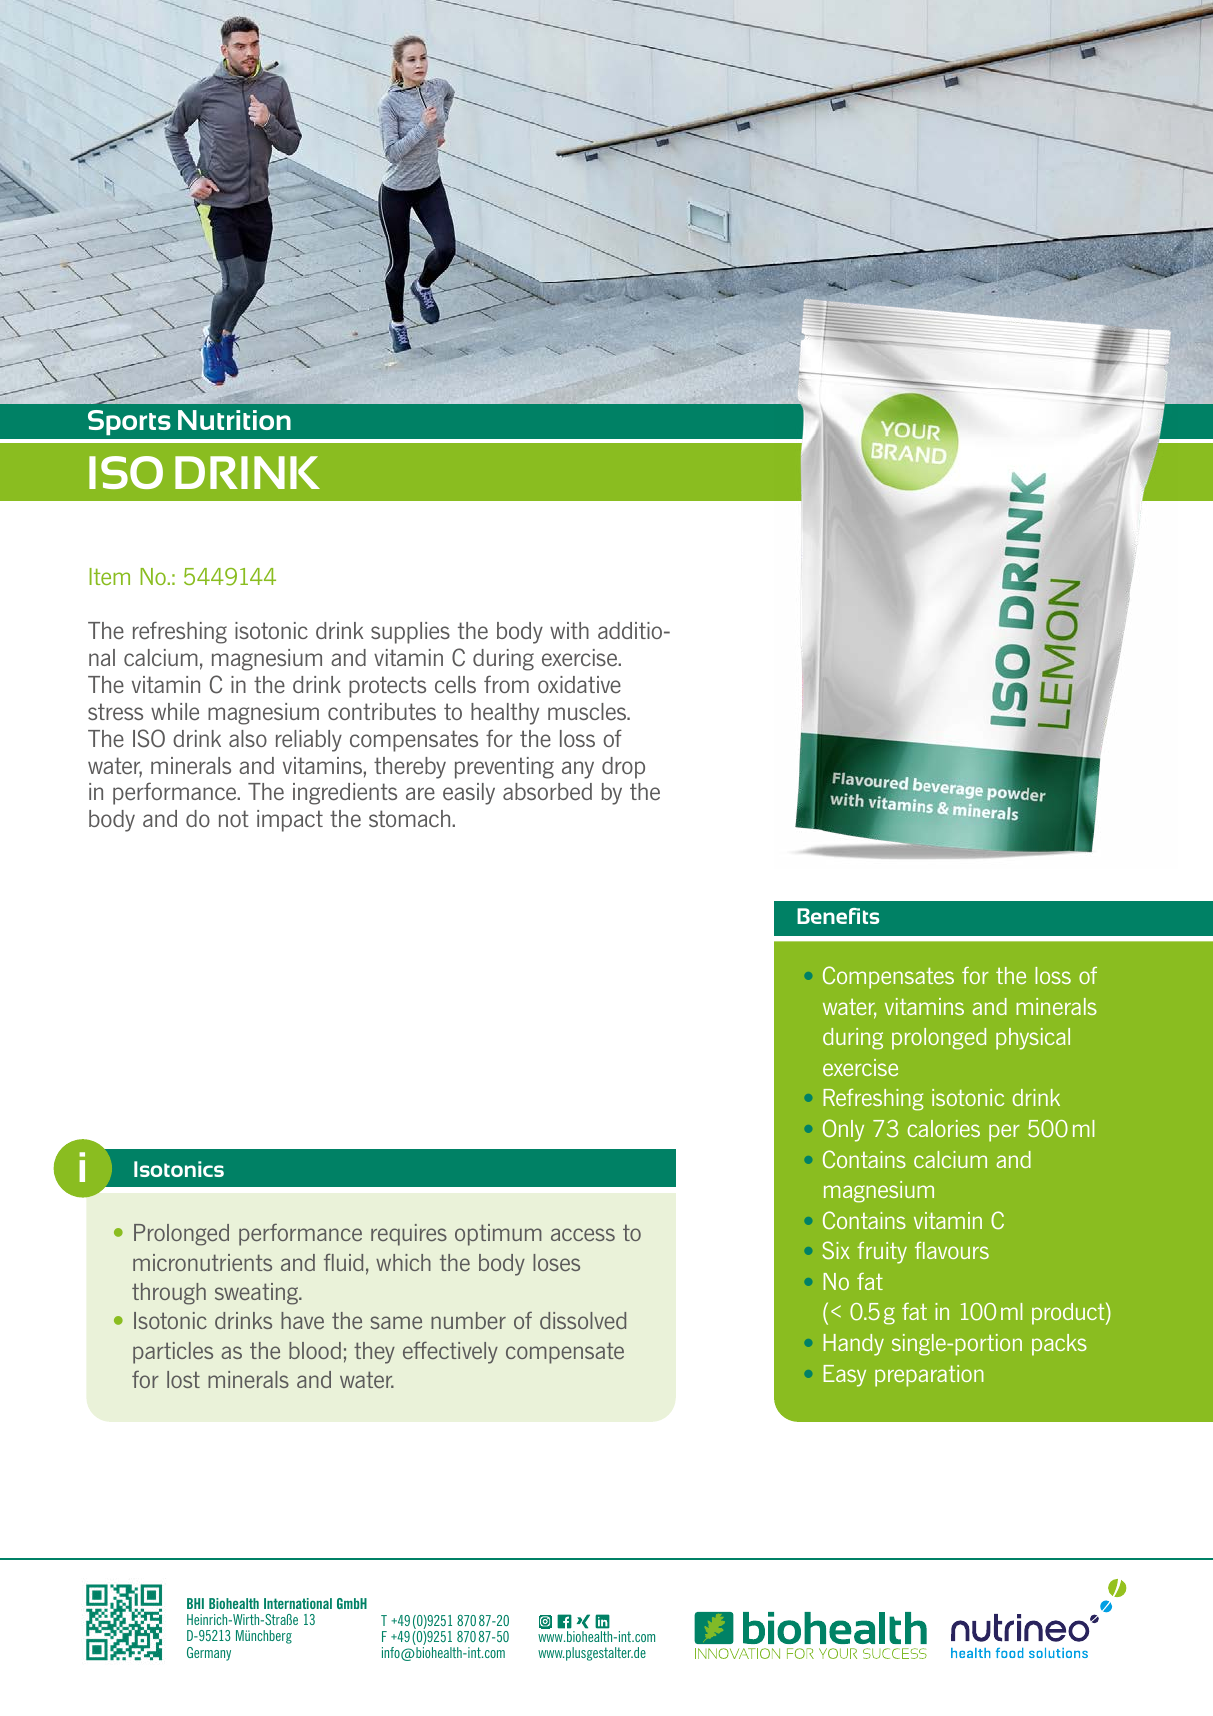  I want to click on Germany, so click(209, 1654).
